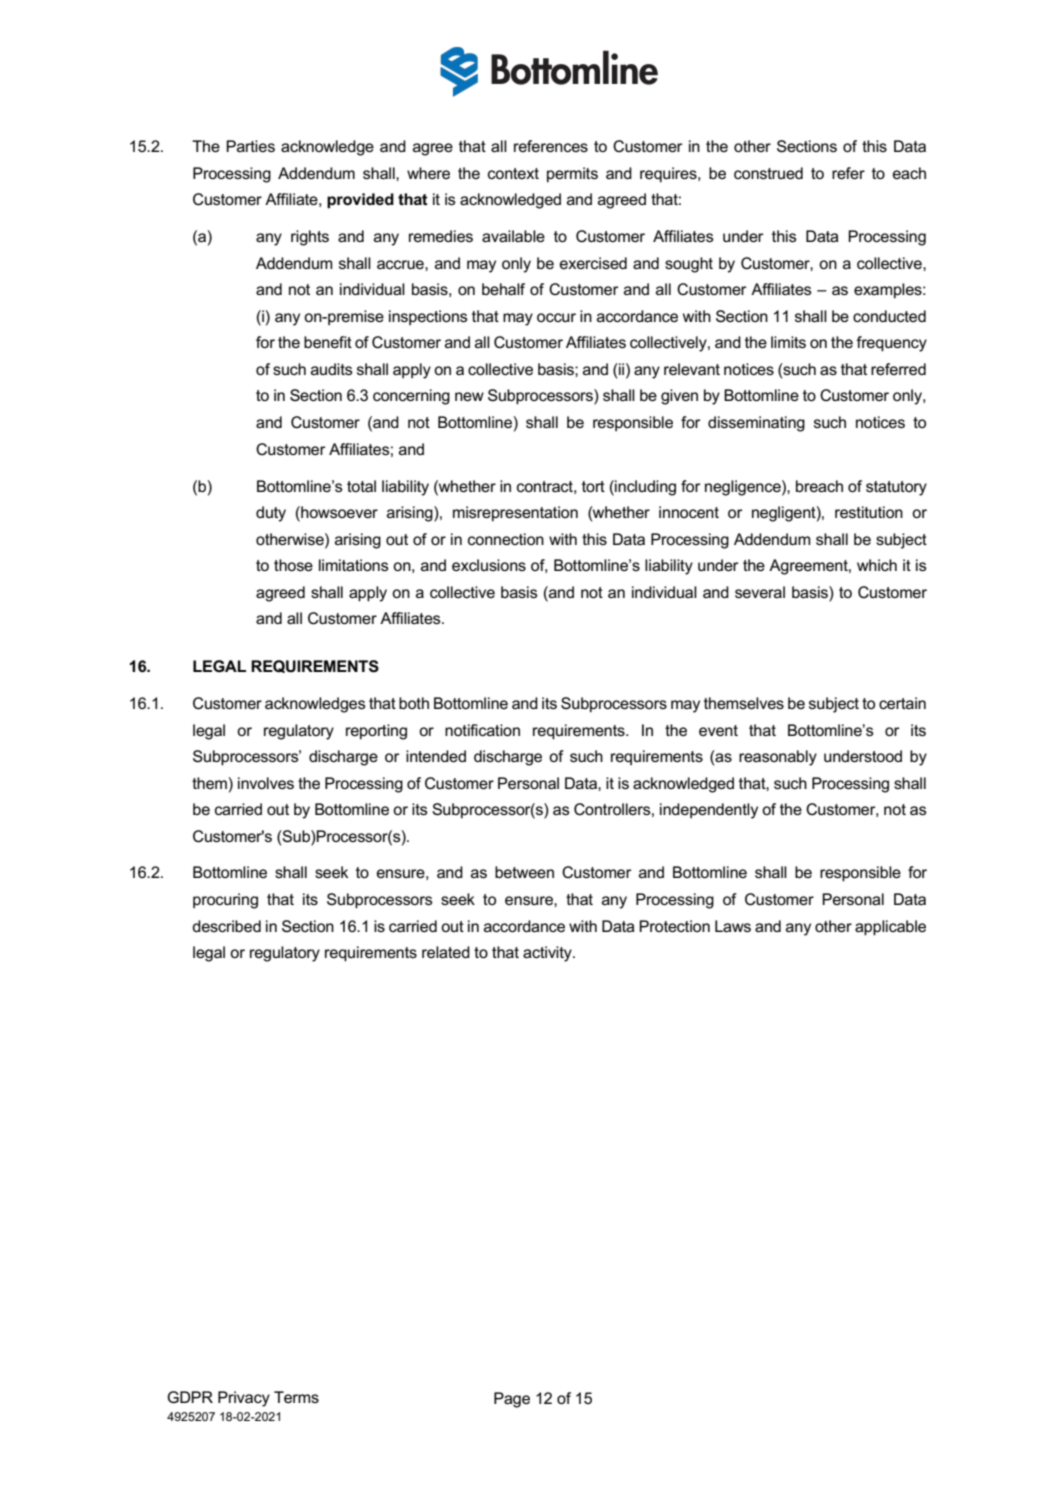 This screenshot has width=1052, height=1488. Describe the element at coordinates (482, 730) in the screenshot. I see `notification` at that location.
